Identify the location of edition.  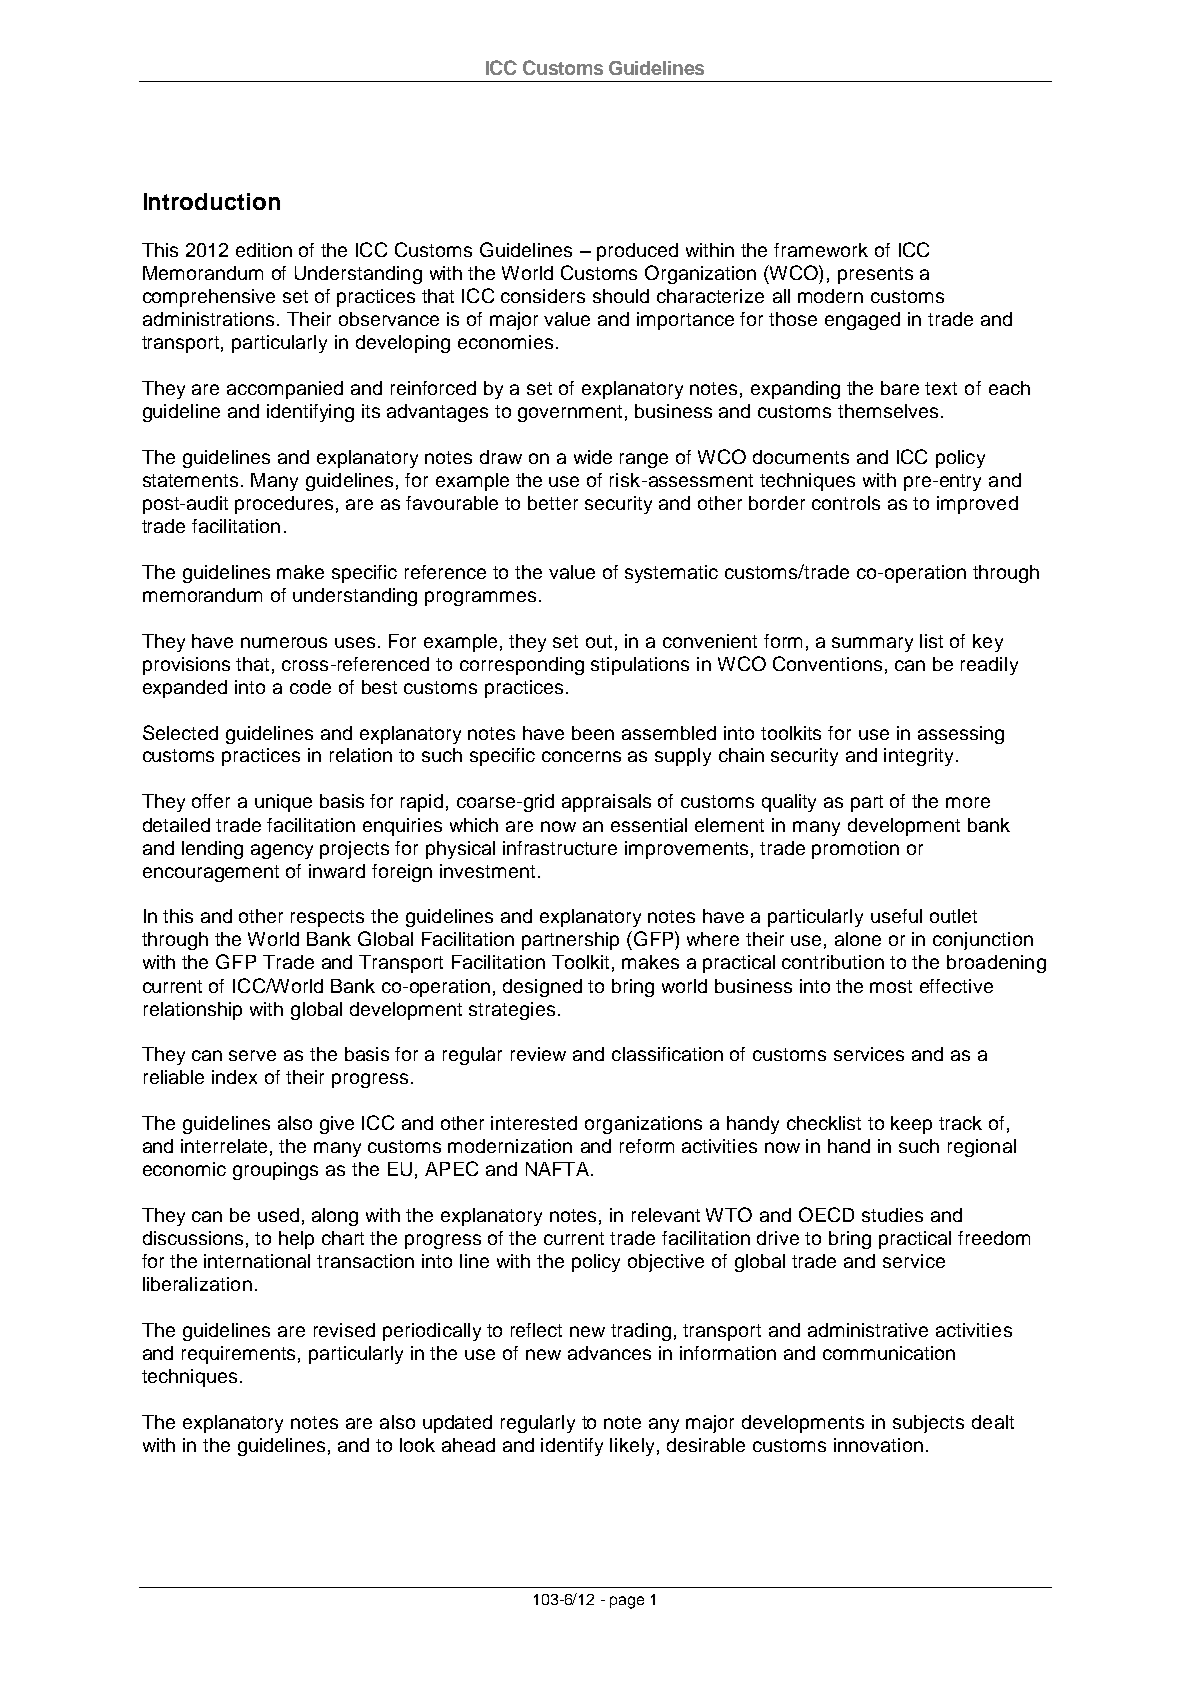
(264, 250).
